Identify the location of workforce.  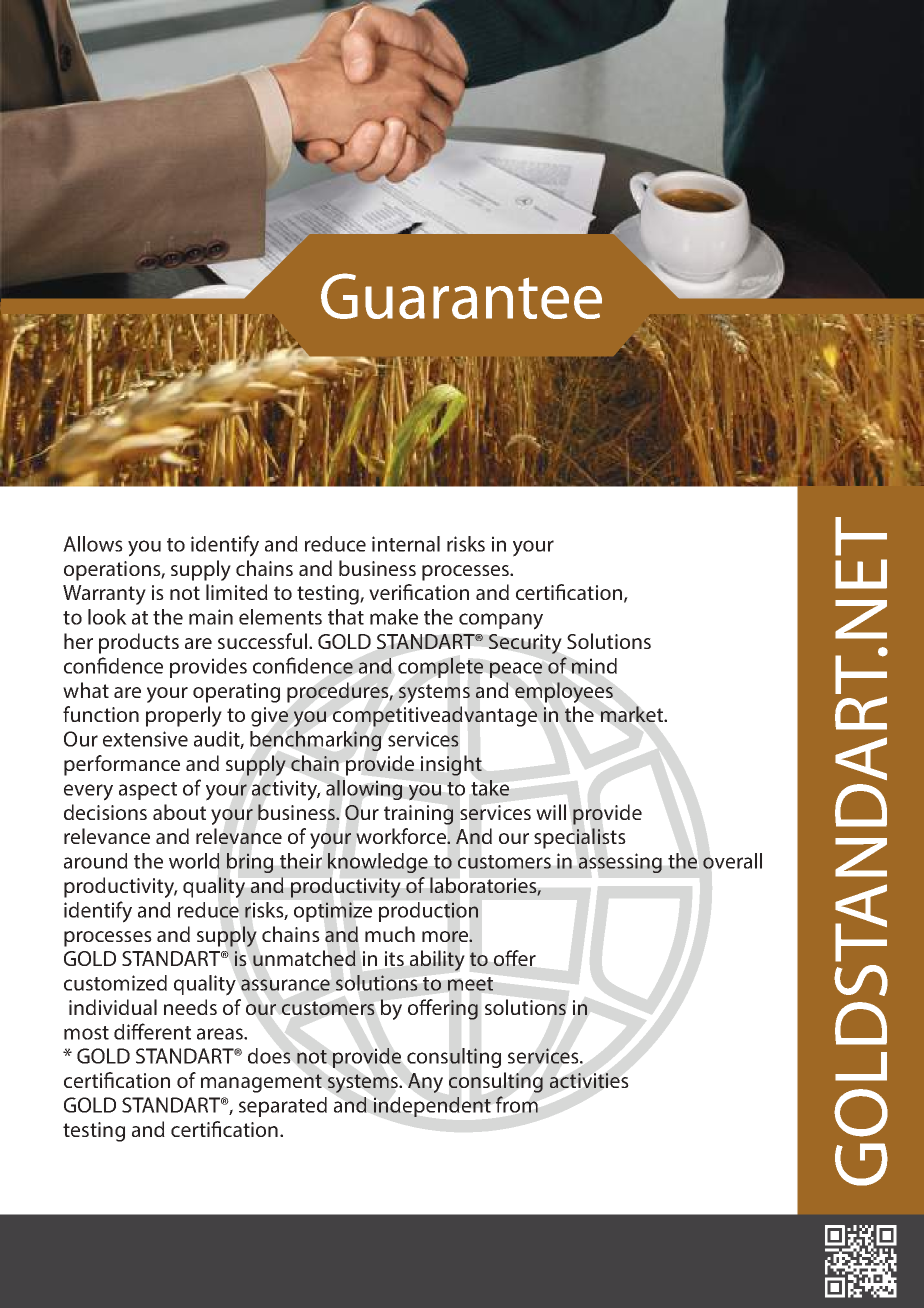
(402, 836).
